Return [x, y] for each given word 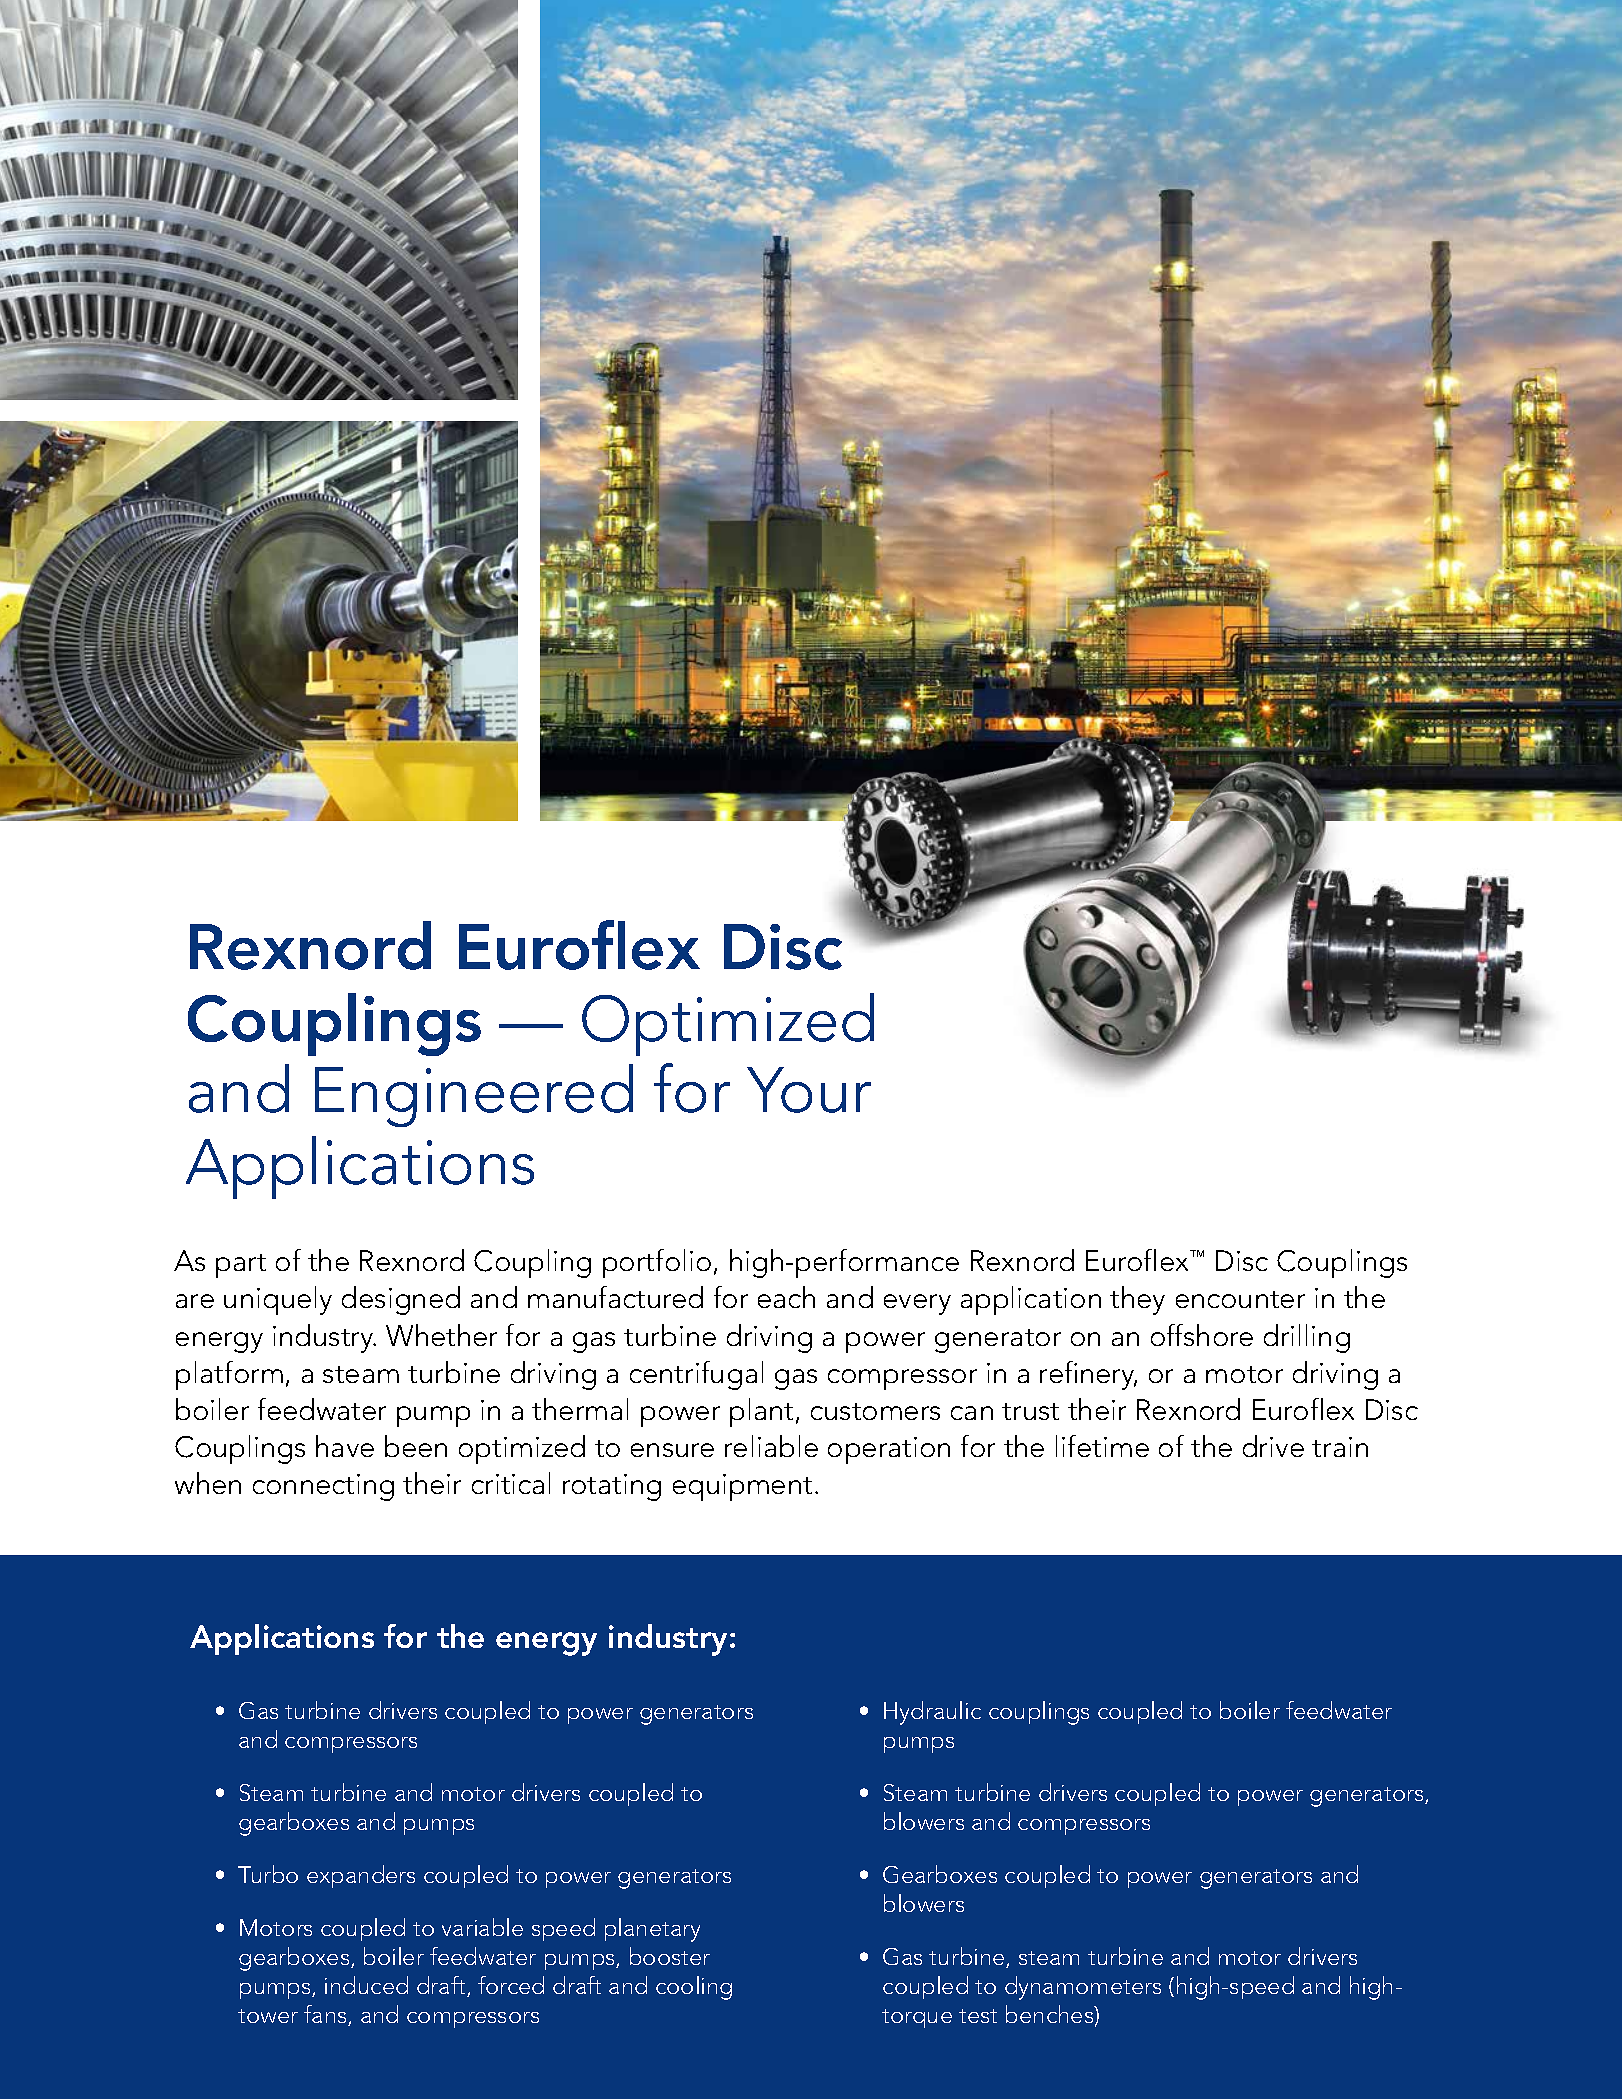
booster [670, 1956]
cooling [694, 1988]
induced [366, 1985]
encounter [1240, 1299]
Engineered [474, 1095]
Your [809, 1090]
